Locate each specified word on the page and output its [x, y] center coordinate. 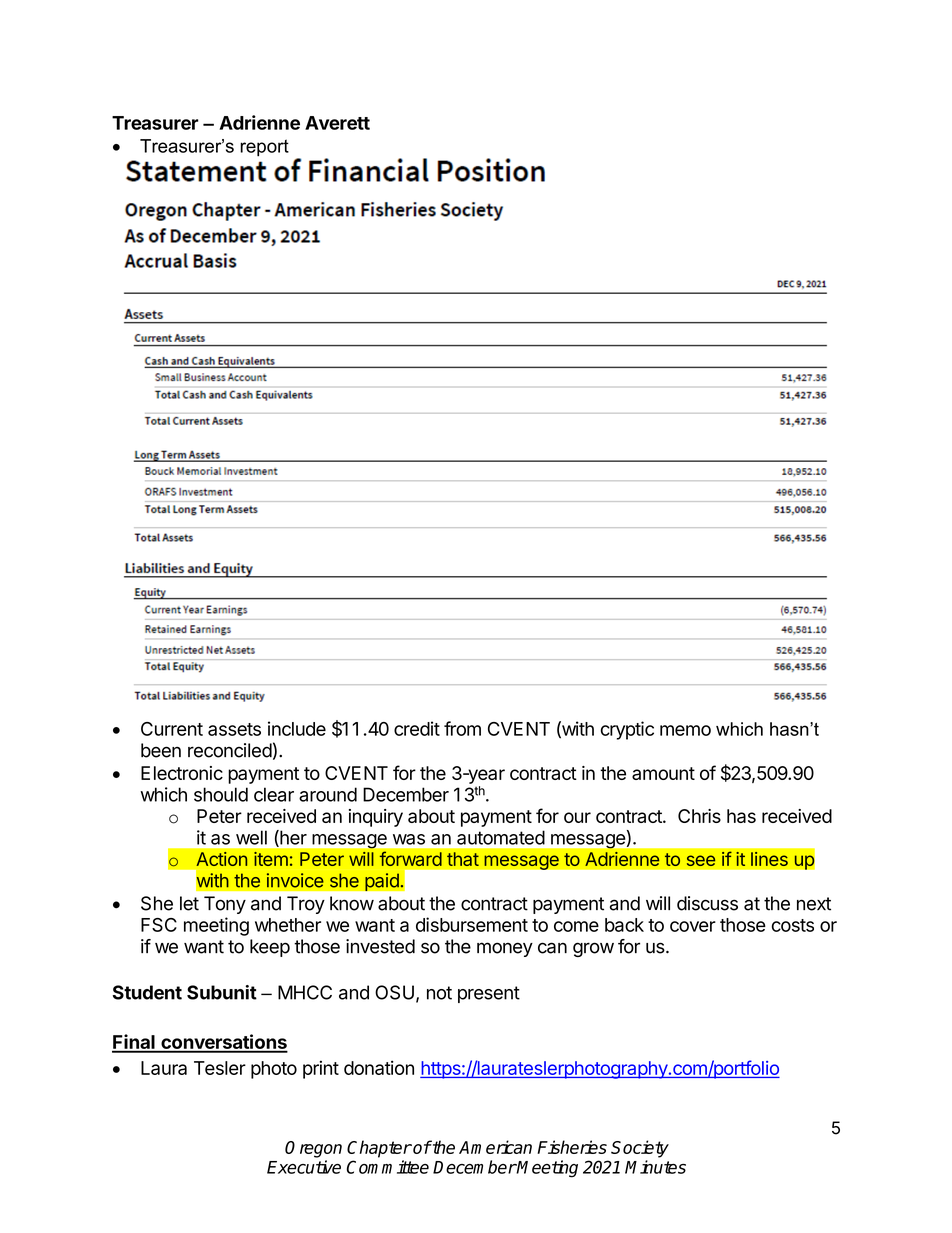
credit [417, 728]
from [462, 728]
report [264, 148]
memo [685, 730]
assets [234, 729]
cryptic [627, 730]
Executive [304, 1167]
